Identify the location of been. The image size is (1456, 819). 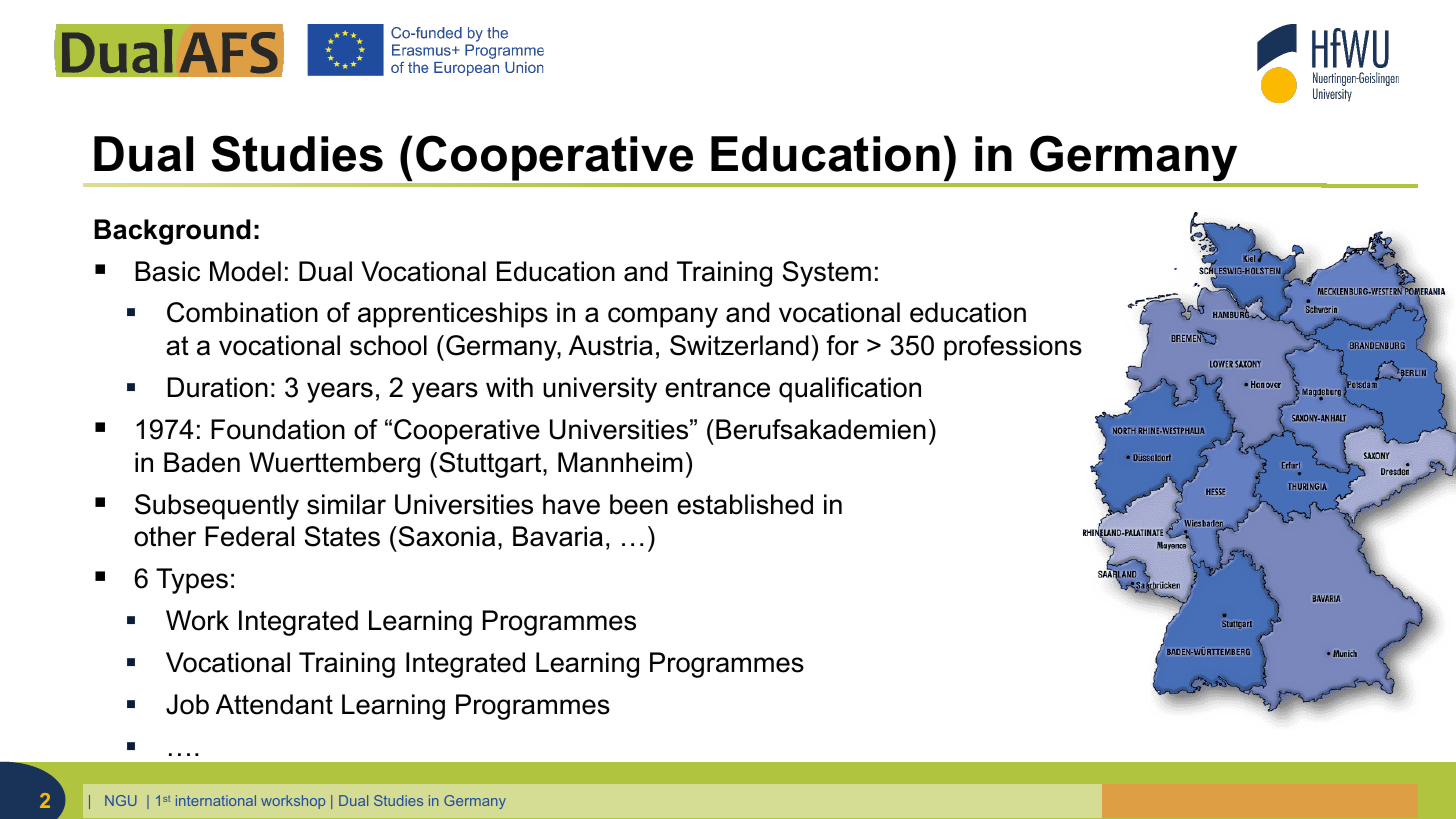
(639, 504).
